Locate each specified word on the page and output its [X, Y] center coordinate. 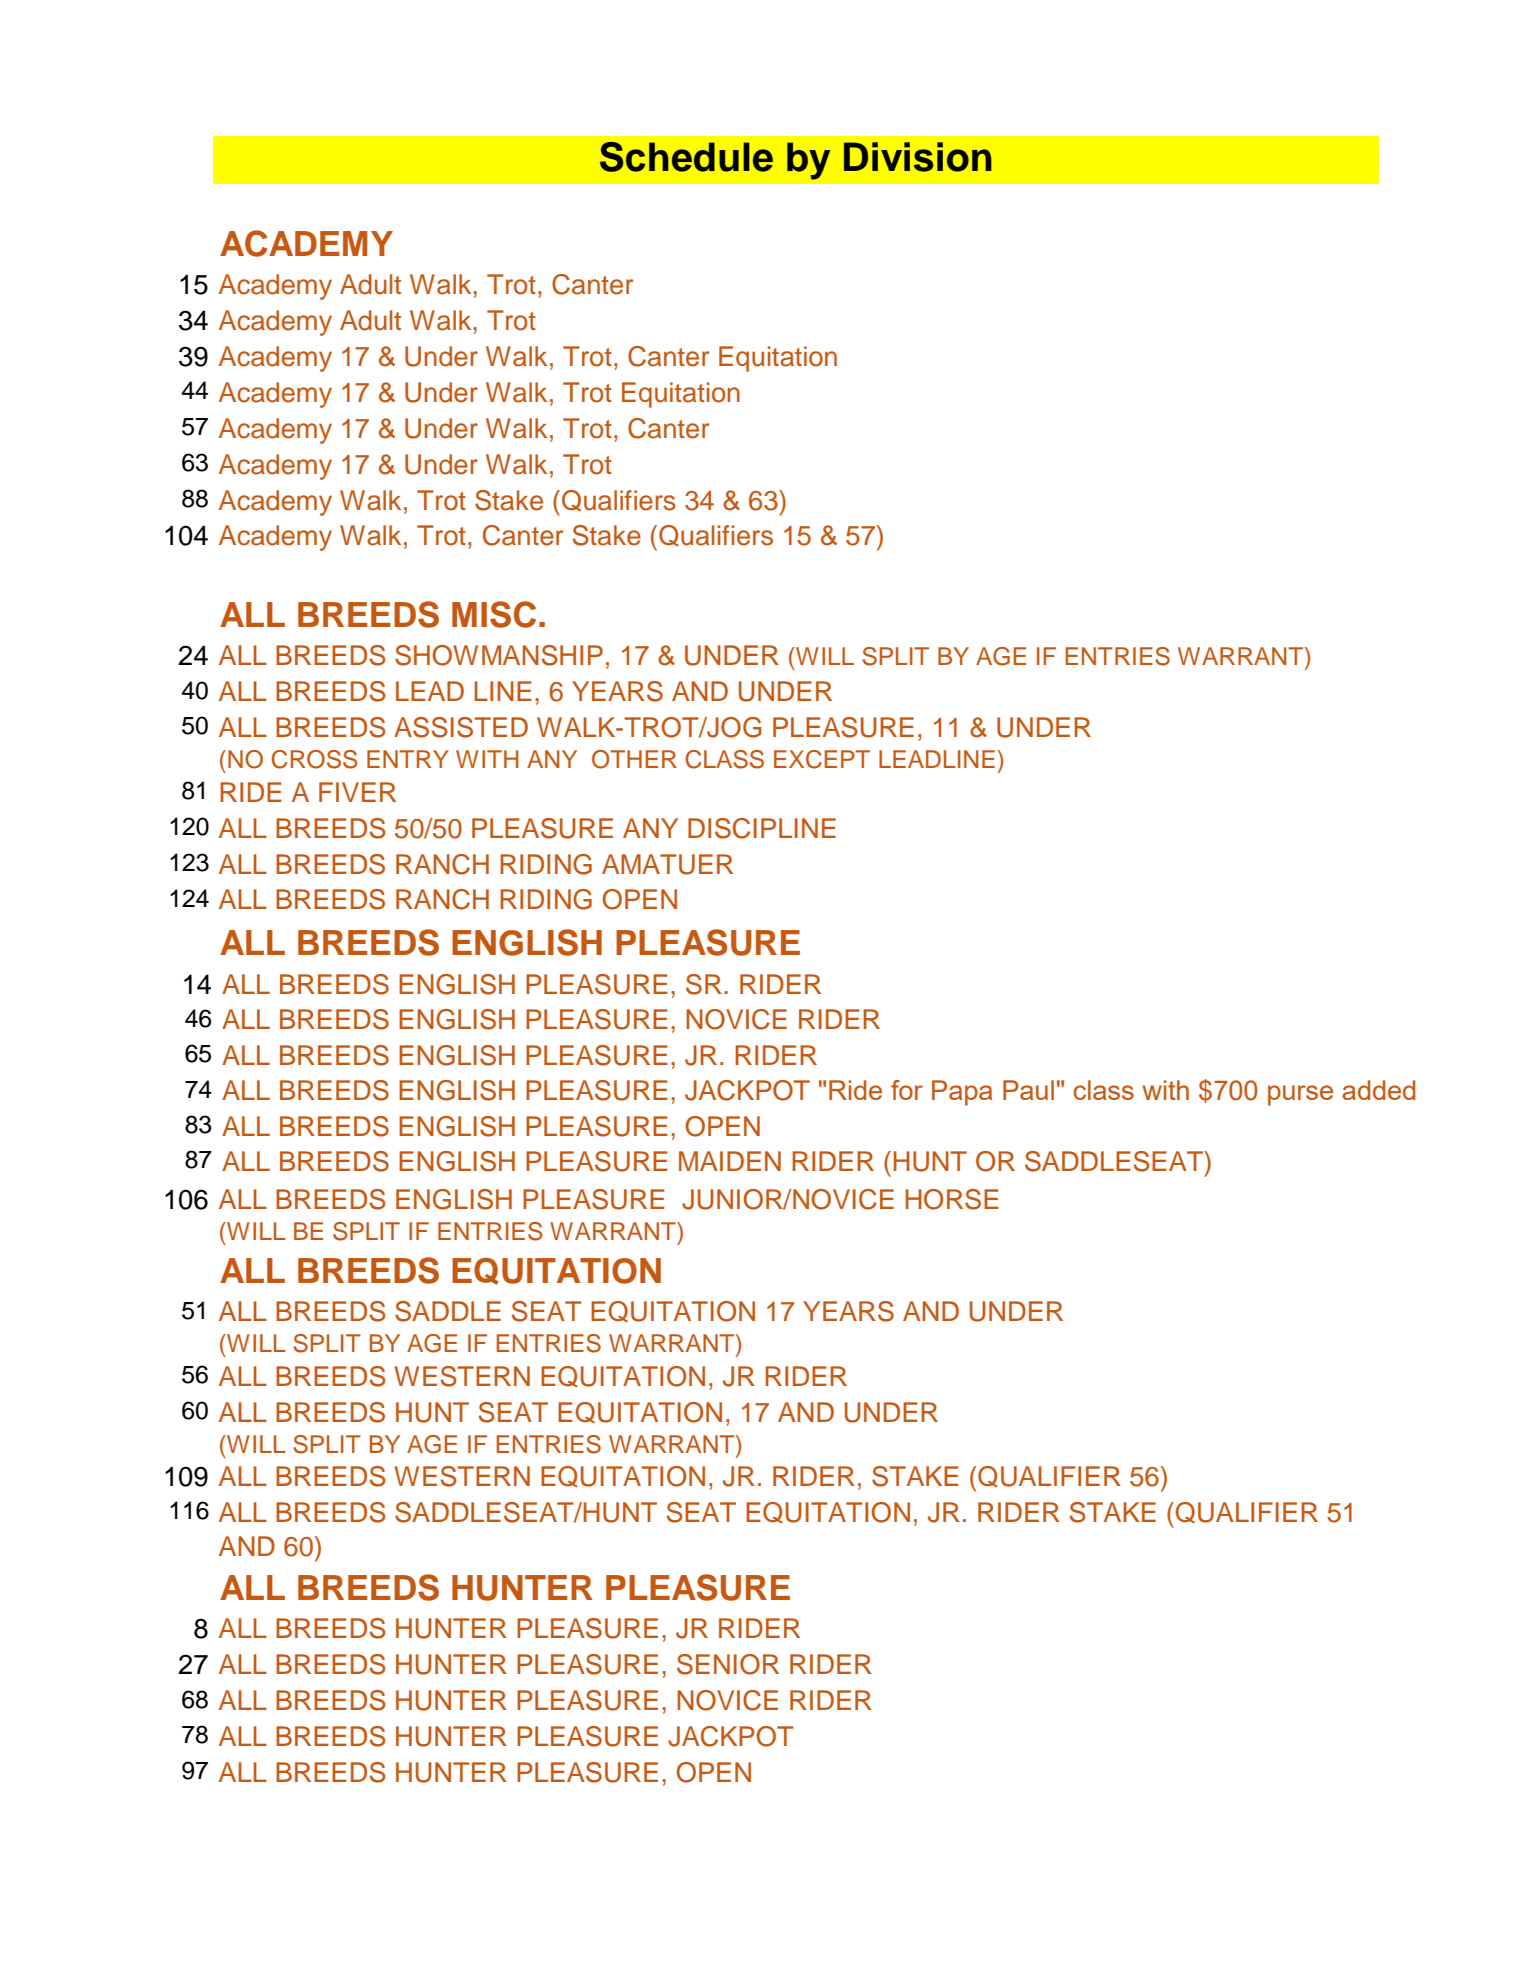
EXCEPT [822, 759]
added [1378, 1090]
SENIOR [728, 1664]
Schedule [686, 157]
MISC [494, 614]
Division [918, 157]
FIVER [357, 792]
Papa [962, 1093]
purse [1300, 1095]
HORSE [952, 1199]
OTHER [634, 759]
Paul [1028, 1090]
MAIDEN [730, 1161]
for [907, 1090]
